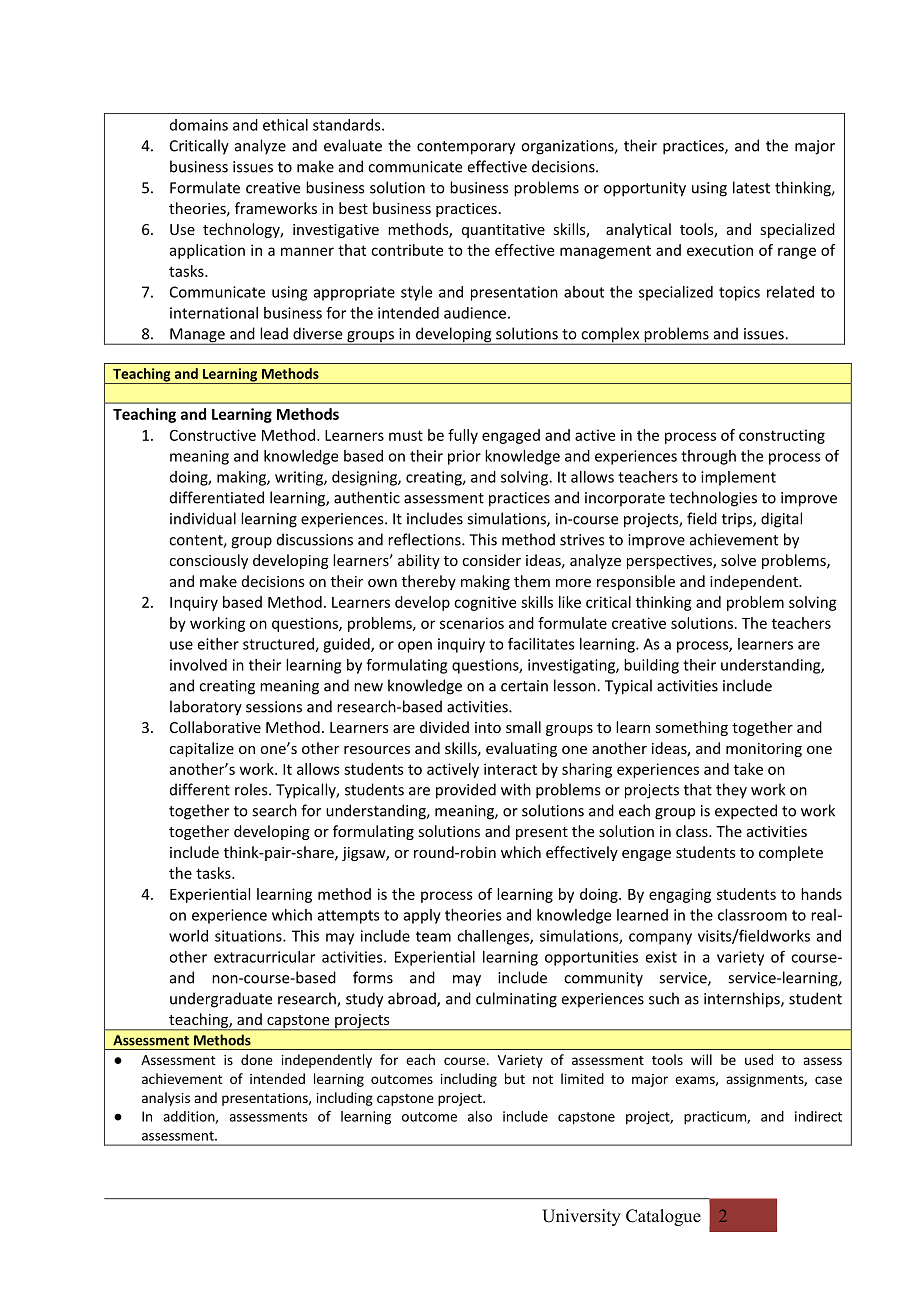  Describe the element at coordinates (466, 148) in the screenshot. I see `contemporary` at that location.
